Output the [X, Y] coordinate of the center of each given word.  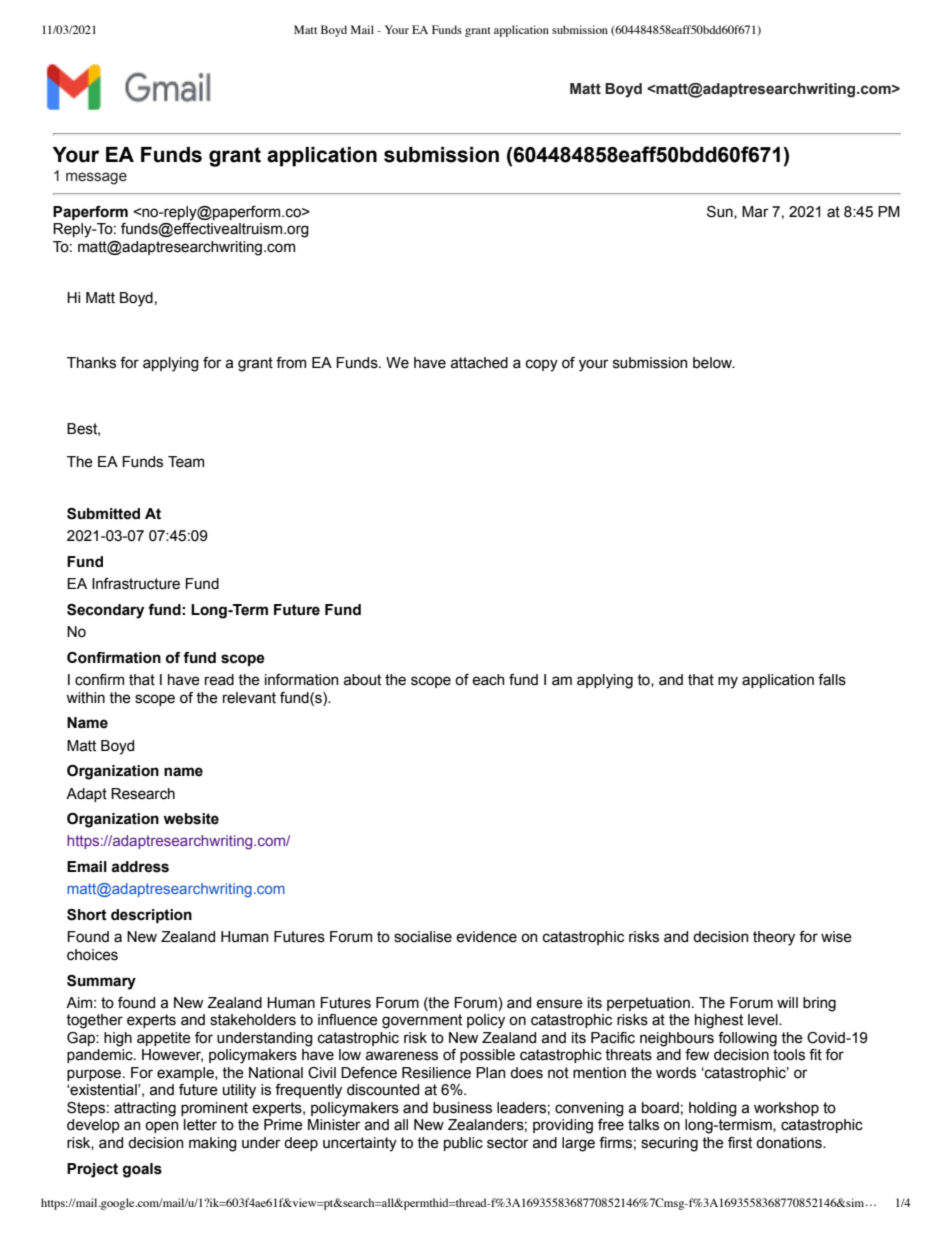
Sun [721, 212]
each [488, 680]
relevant [249, 698]
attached [479, 363]
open [161, 1127]
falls [832, 680]
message [96, 178]
